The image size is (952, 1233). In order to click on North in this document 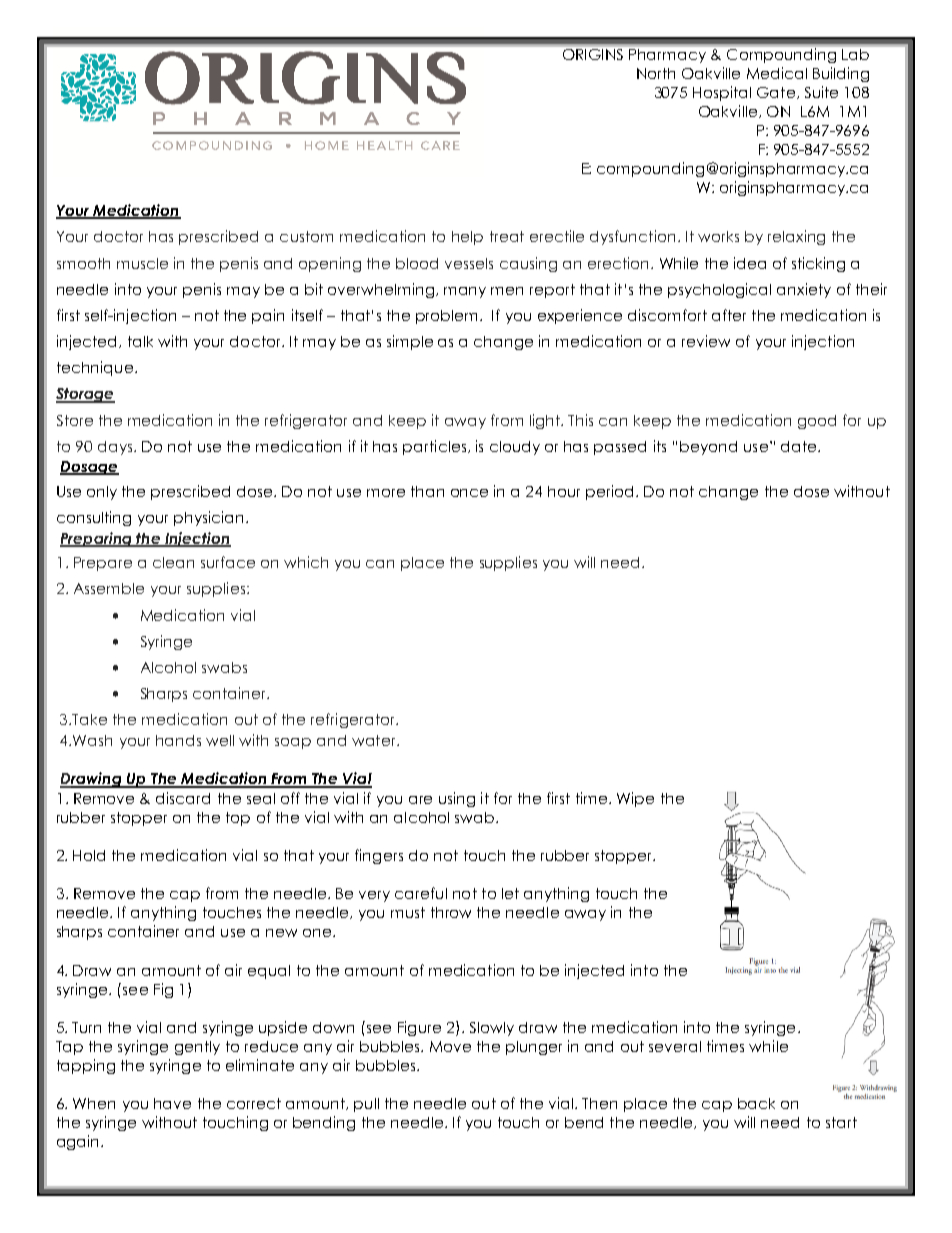, I will do `click(656, 73)`.
